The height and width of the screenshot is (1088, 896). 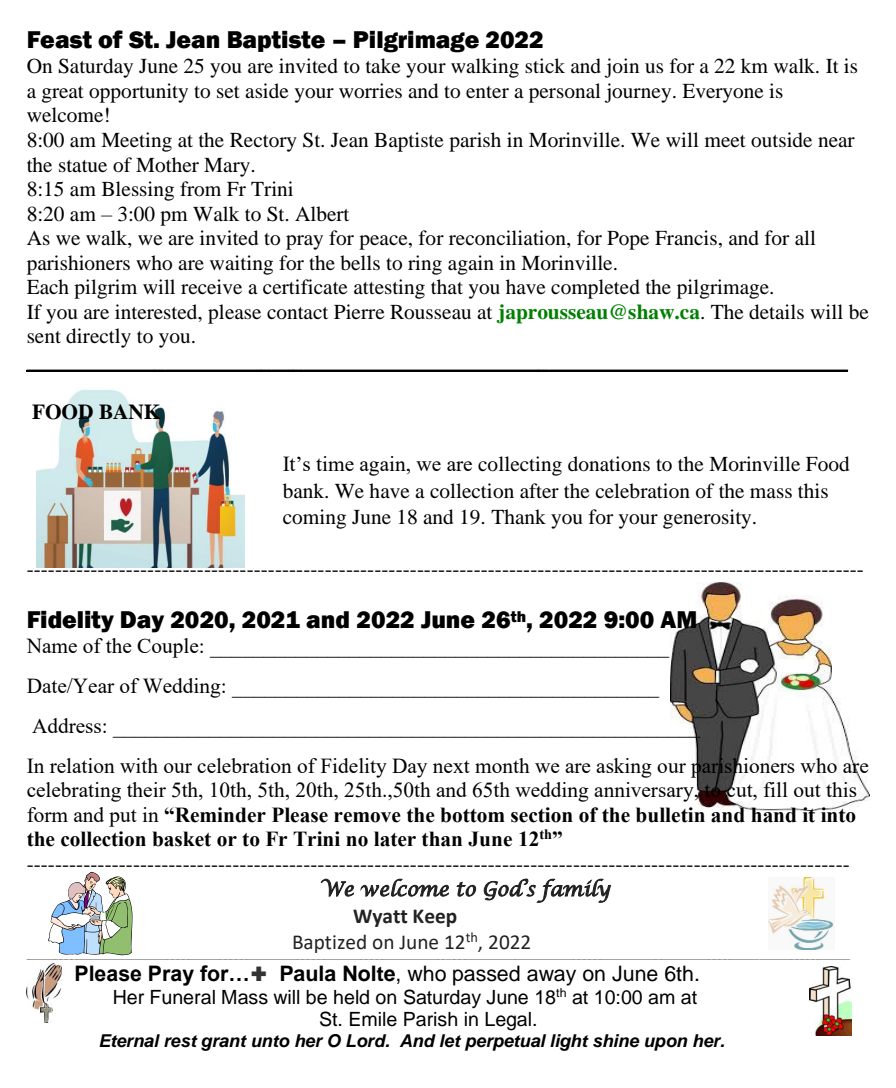 What do you see at coordinates (775, 789) in the screenshot?
I see `fill` at bounding box center [775, 789].
